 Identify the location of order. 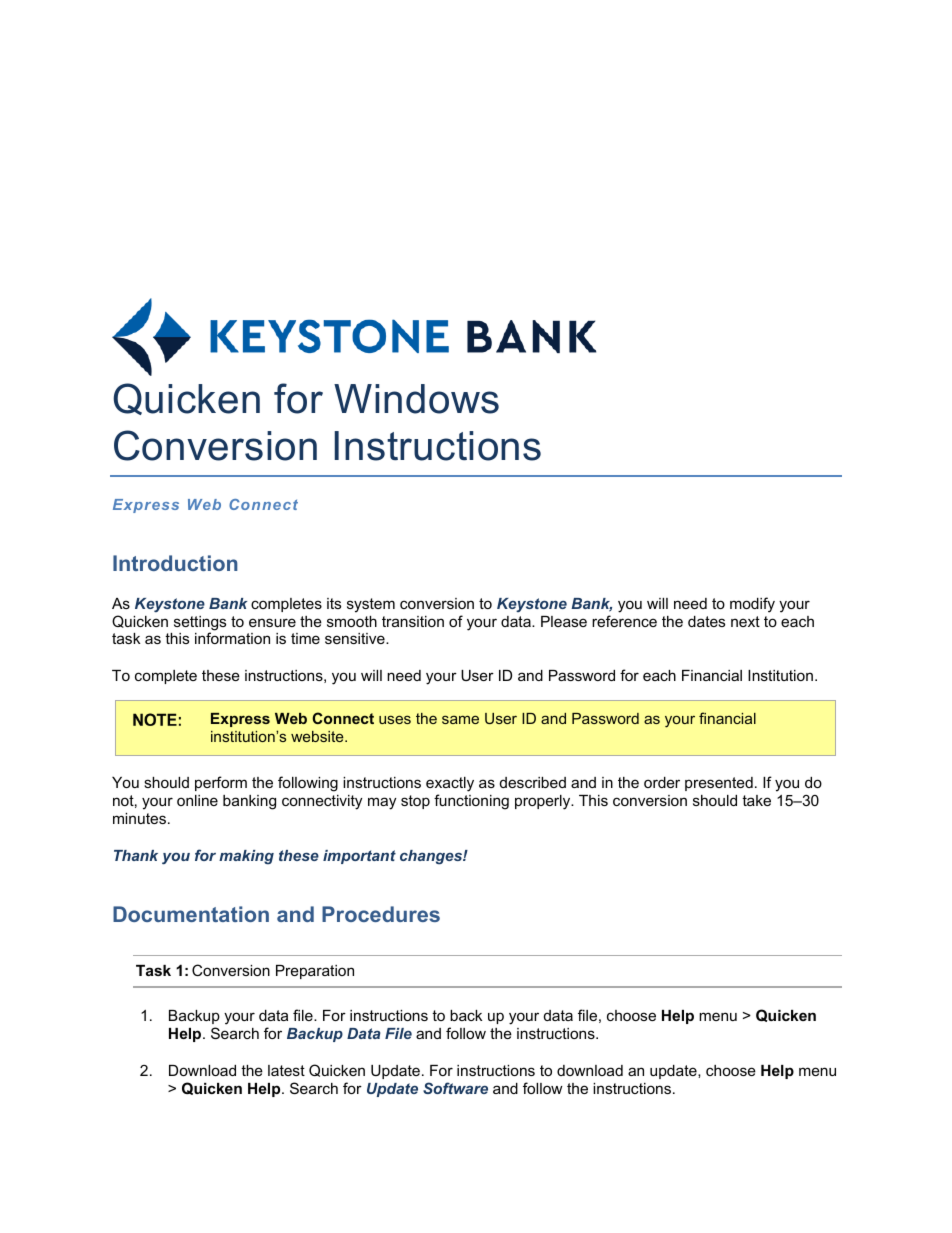
(662, 782).
